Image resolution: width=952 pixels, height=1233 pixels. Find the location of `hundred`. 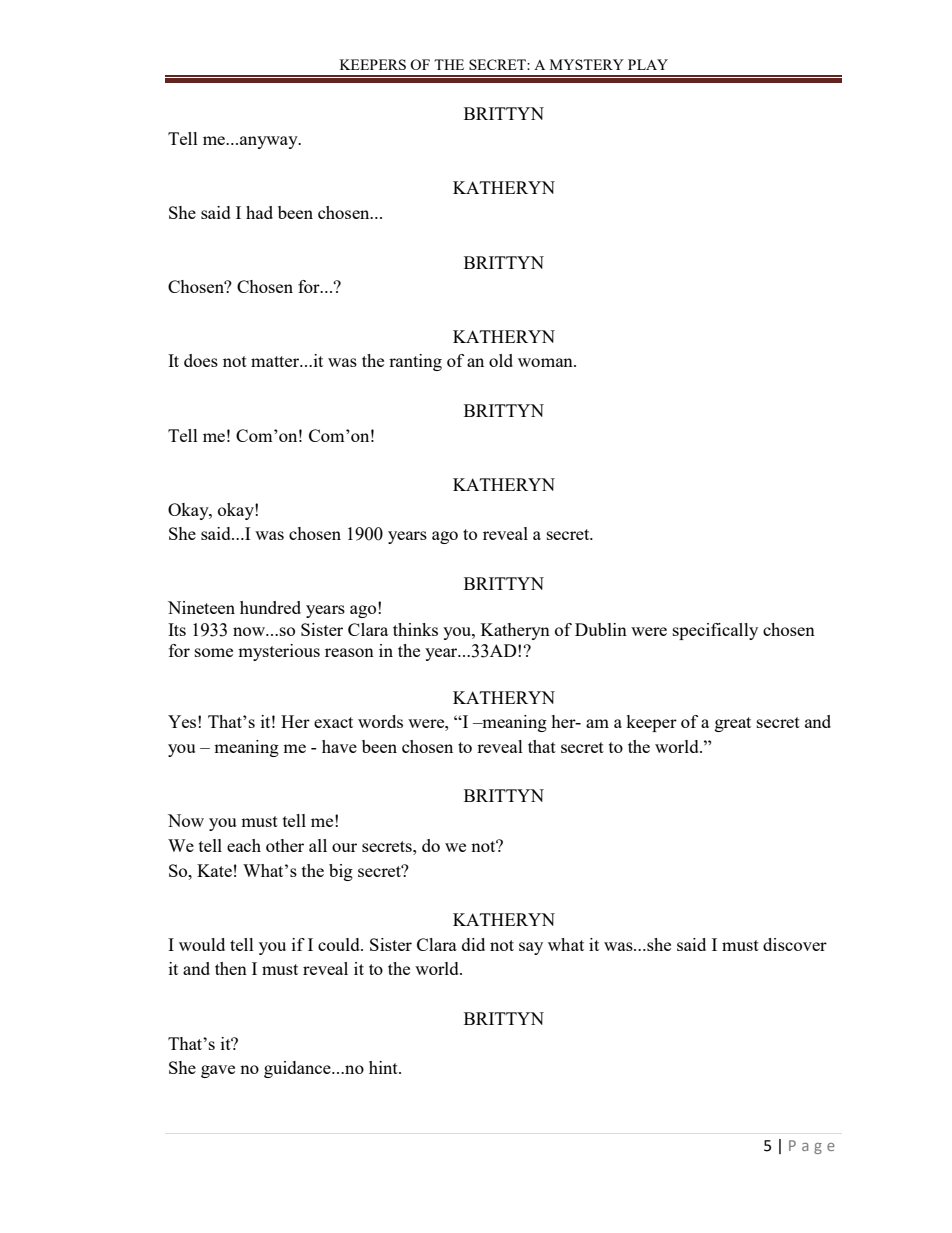

hundred is located at coordinates (270, 607).
